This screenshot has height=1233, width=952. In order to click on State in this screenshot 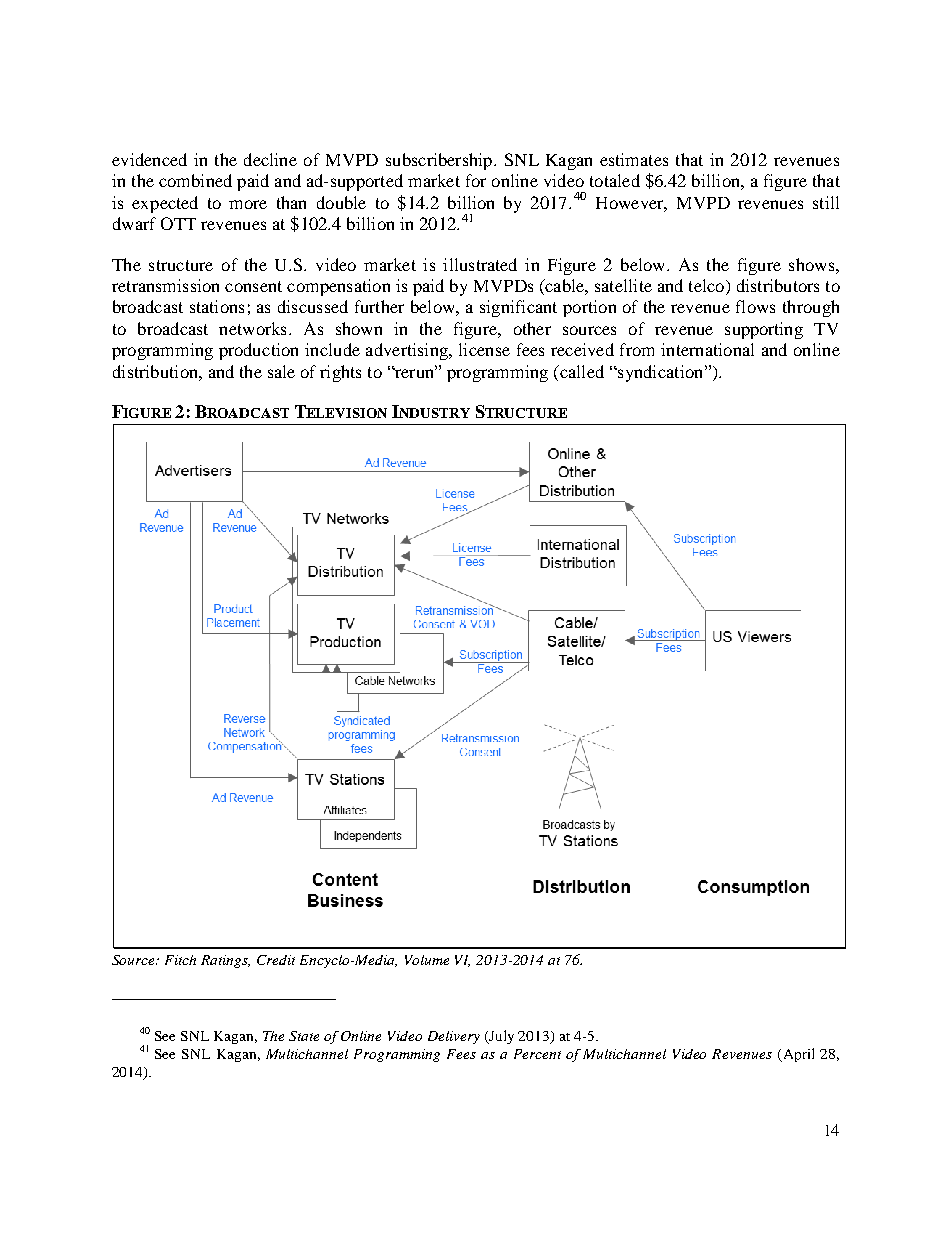, I will do `click(304, 1036)`.
